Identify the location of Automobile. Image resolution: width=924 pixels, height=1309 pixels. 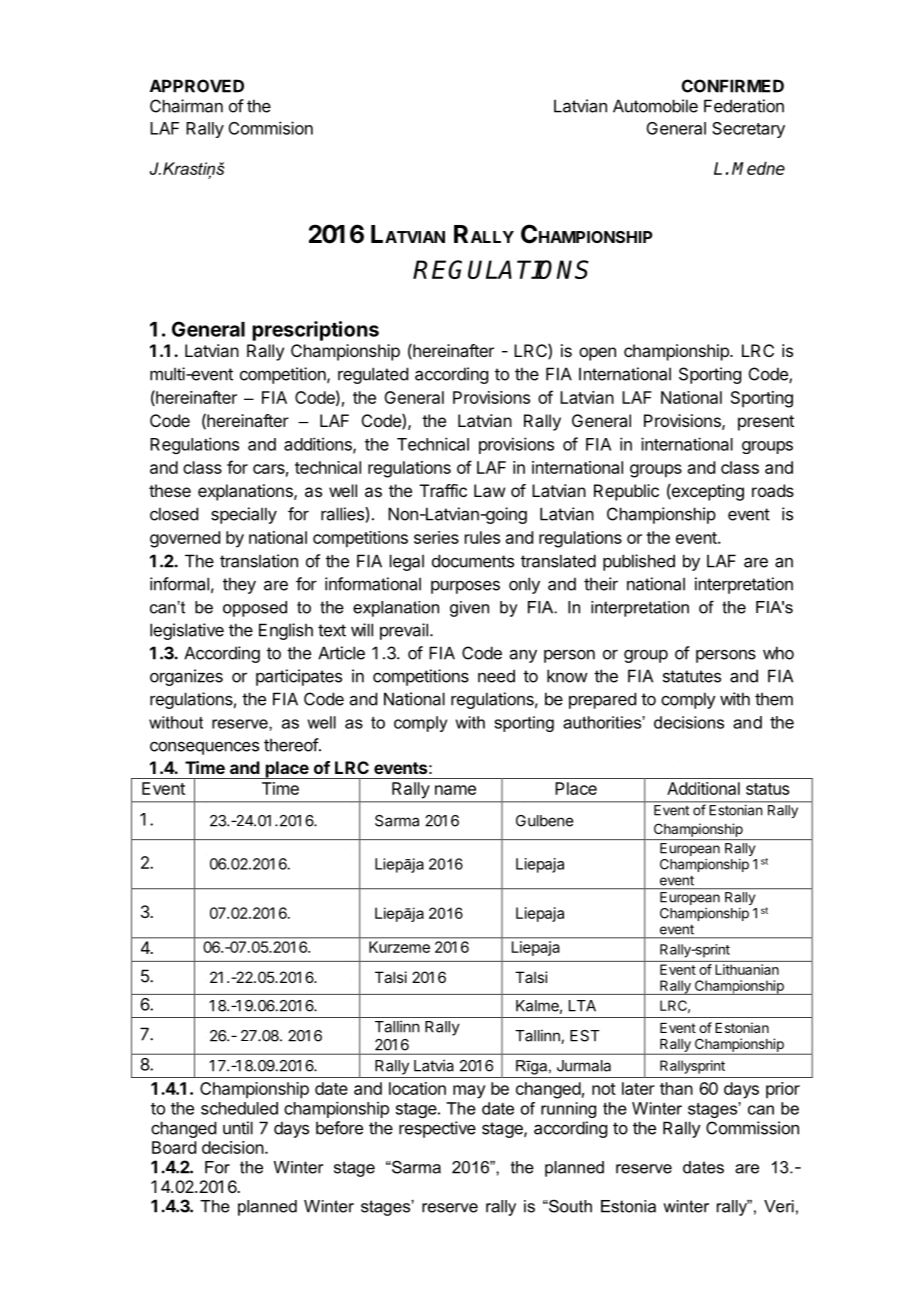
(655, 106).
